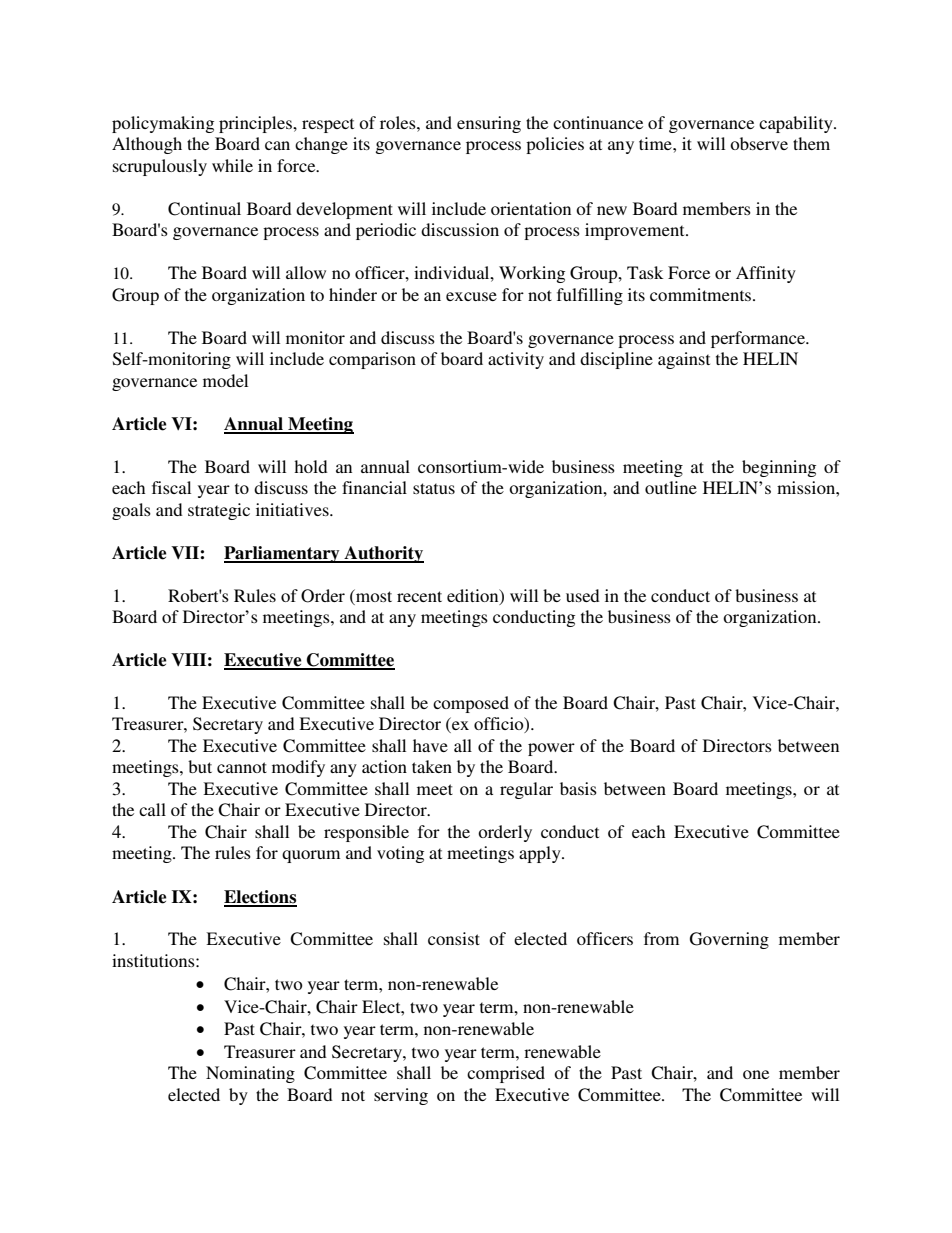 This screenshot has width=952, height=1233. I want to click on one, so click(756, 1074).
